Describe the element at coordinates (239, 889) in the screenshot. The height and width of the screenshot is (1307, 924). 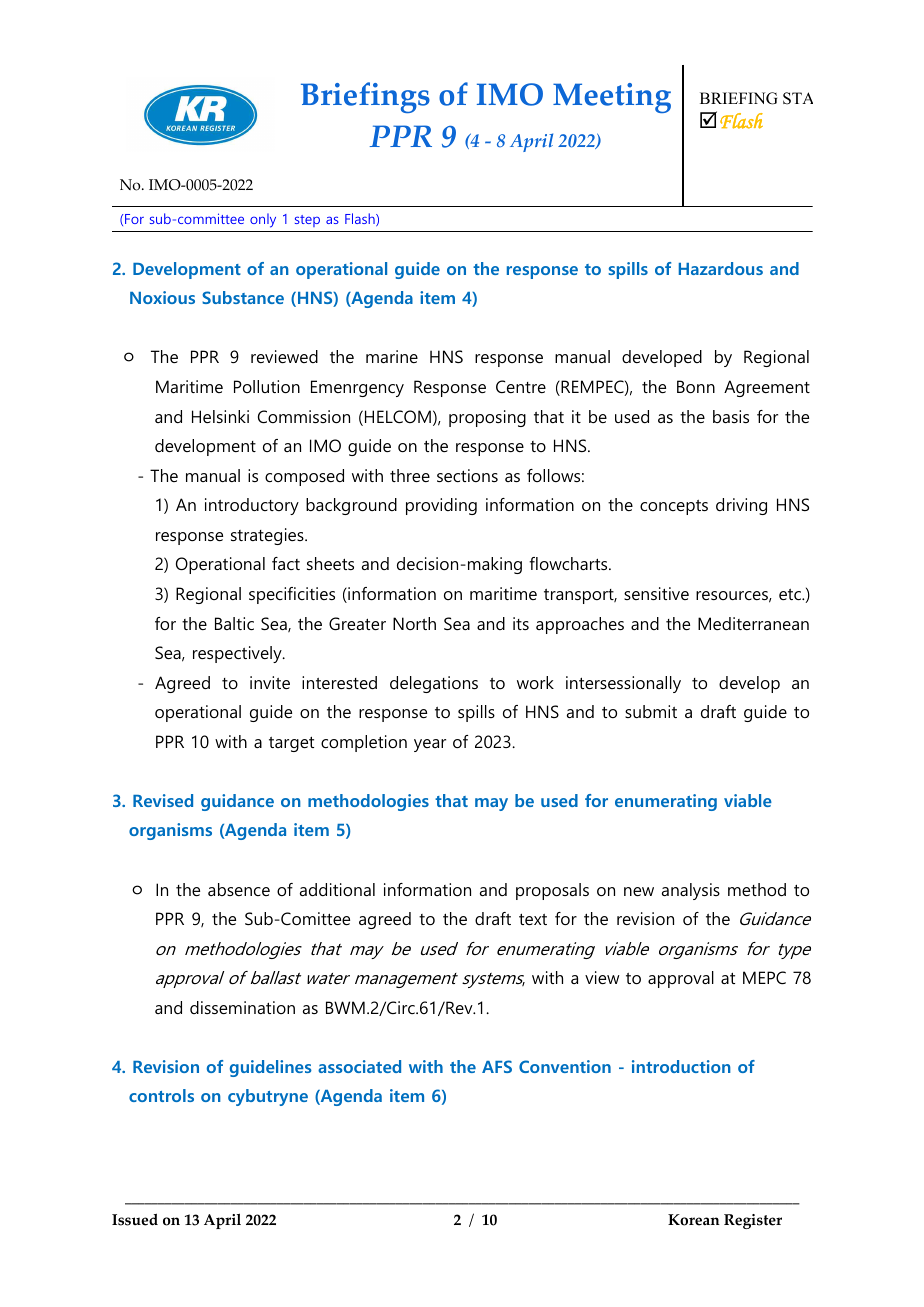
I see `absence` at that location.
